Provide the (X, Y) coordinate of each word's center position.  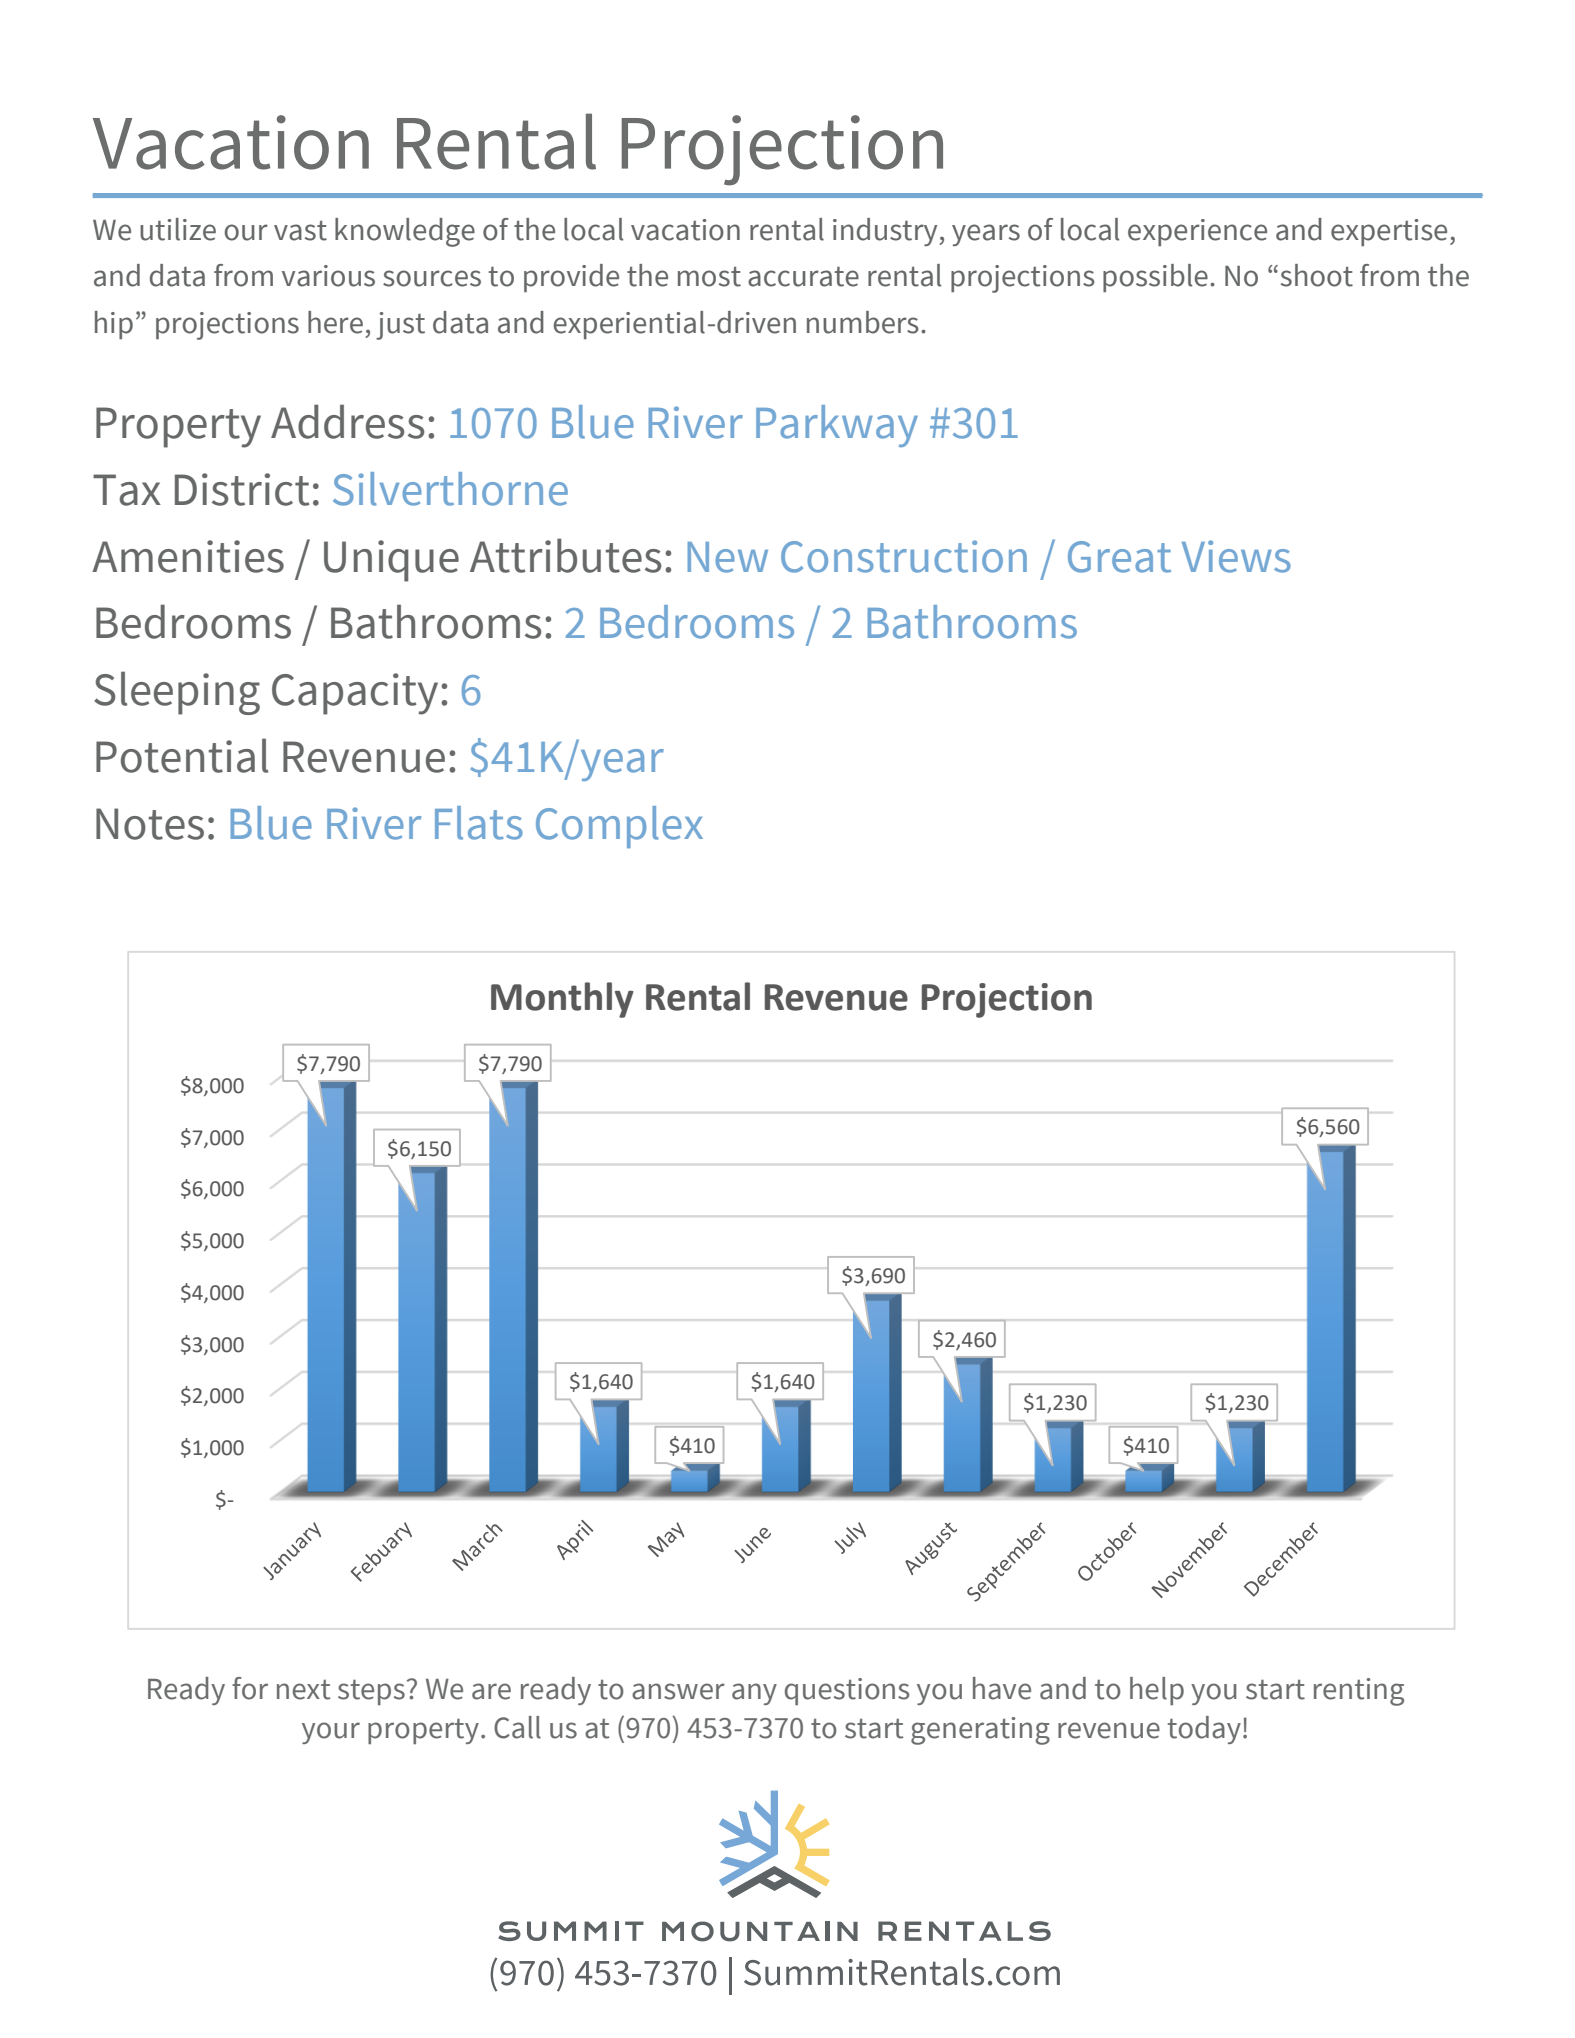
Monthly (562, 1000)
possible (1155, 278)
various (328, 276)
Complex (619, 827)
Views (1236, 556)
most (709, 276)
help (1157, 1691)
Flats (479, 823)
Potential (182, 755)
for (250, 1688)
